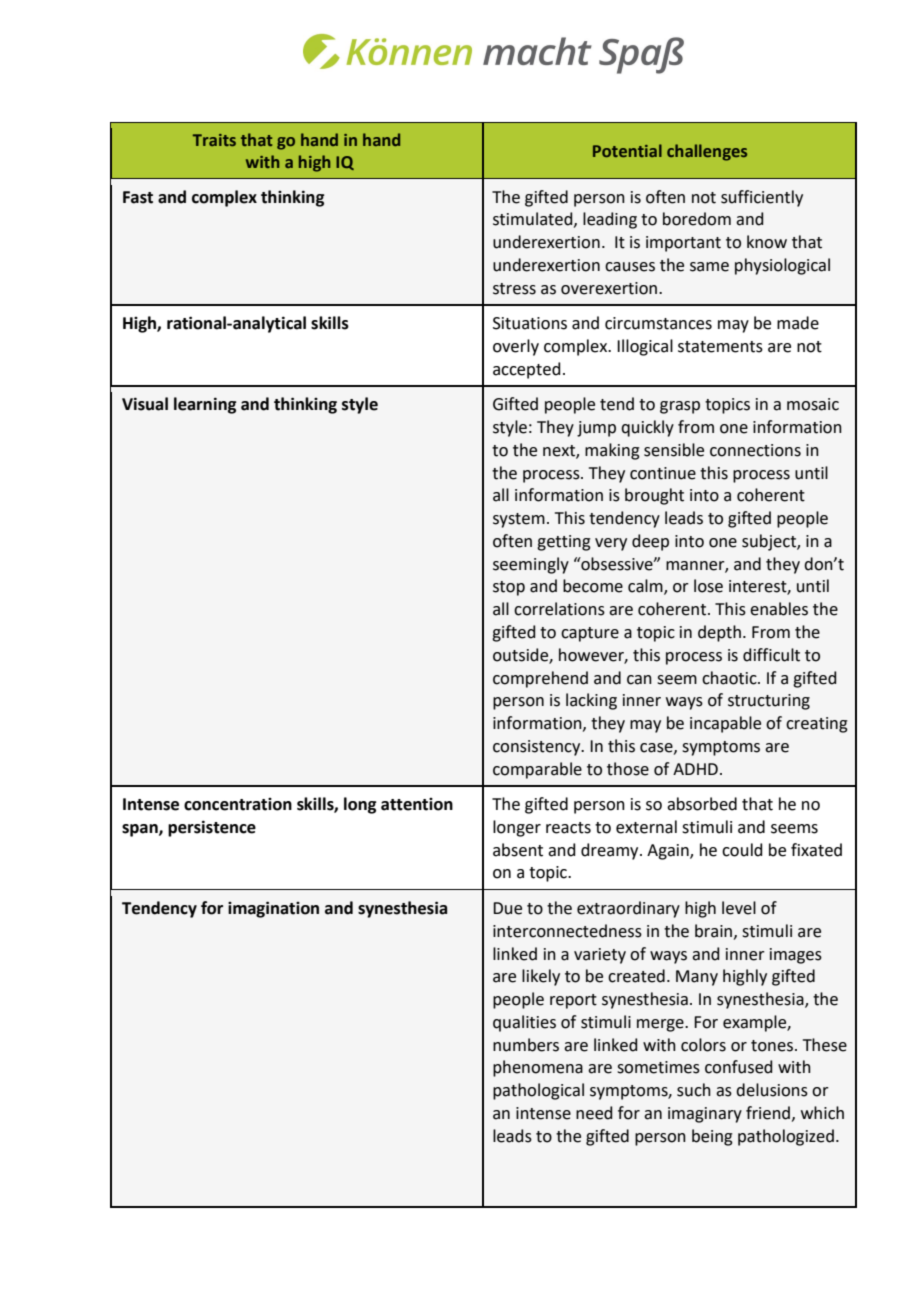  I want to click on could, so click(742, 850).
